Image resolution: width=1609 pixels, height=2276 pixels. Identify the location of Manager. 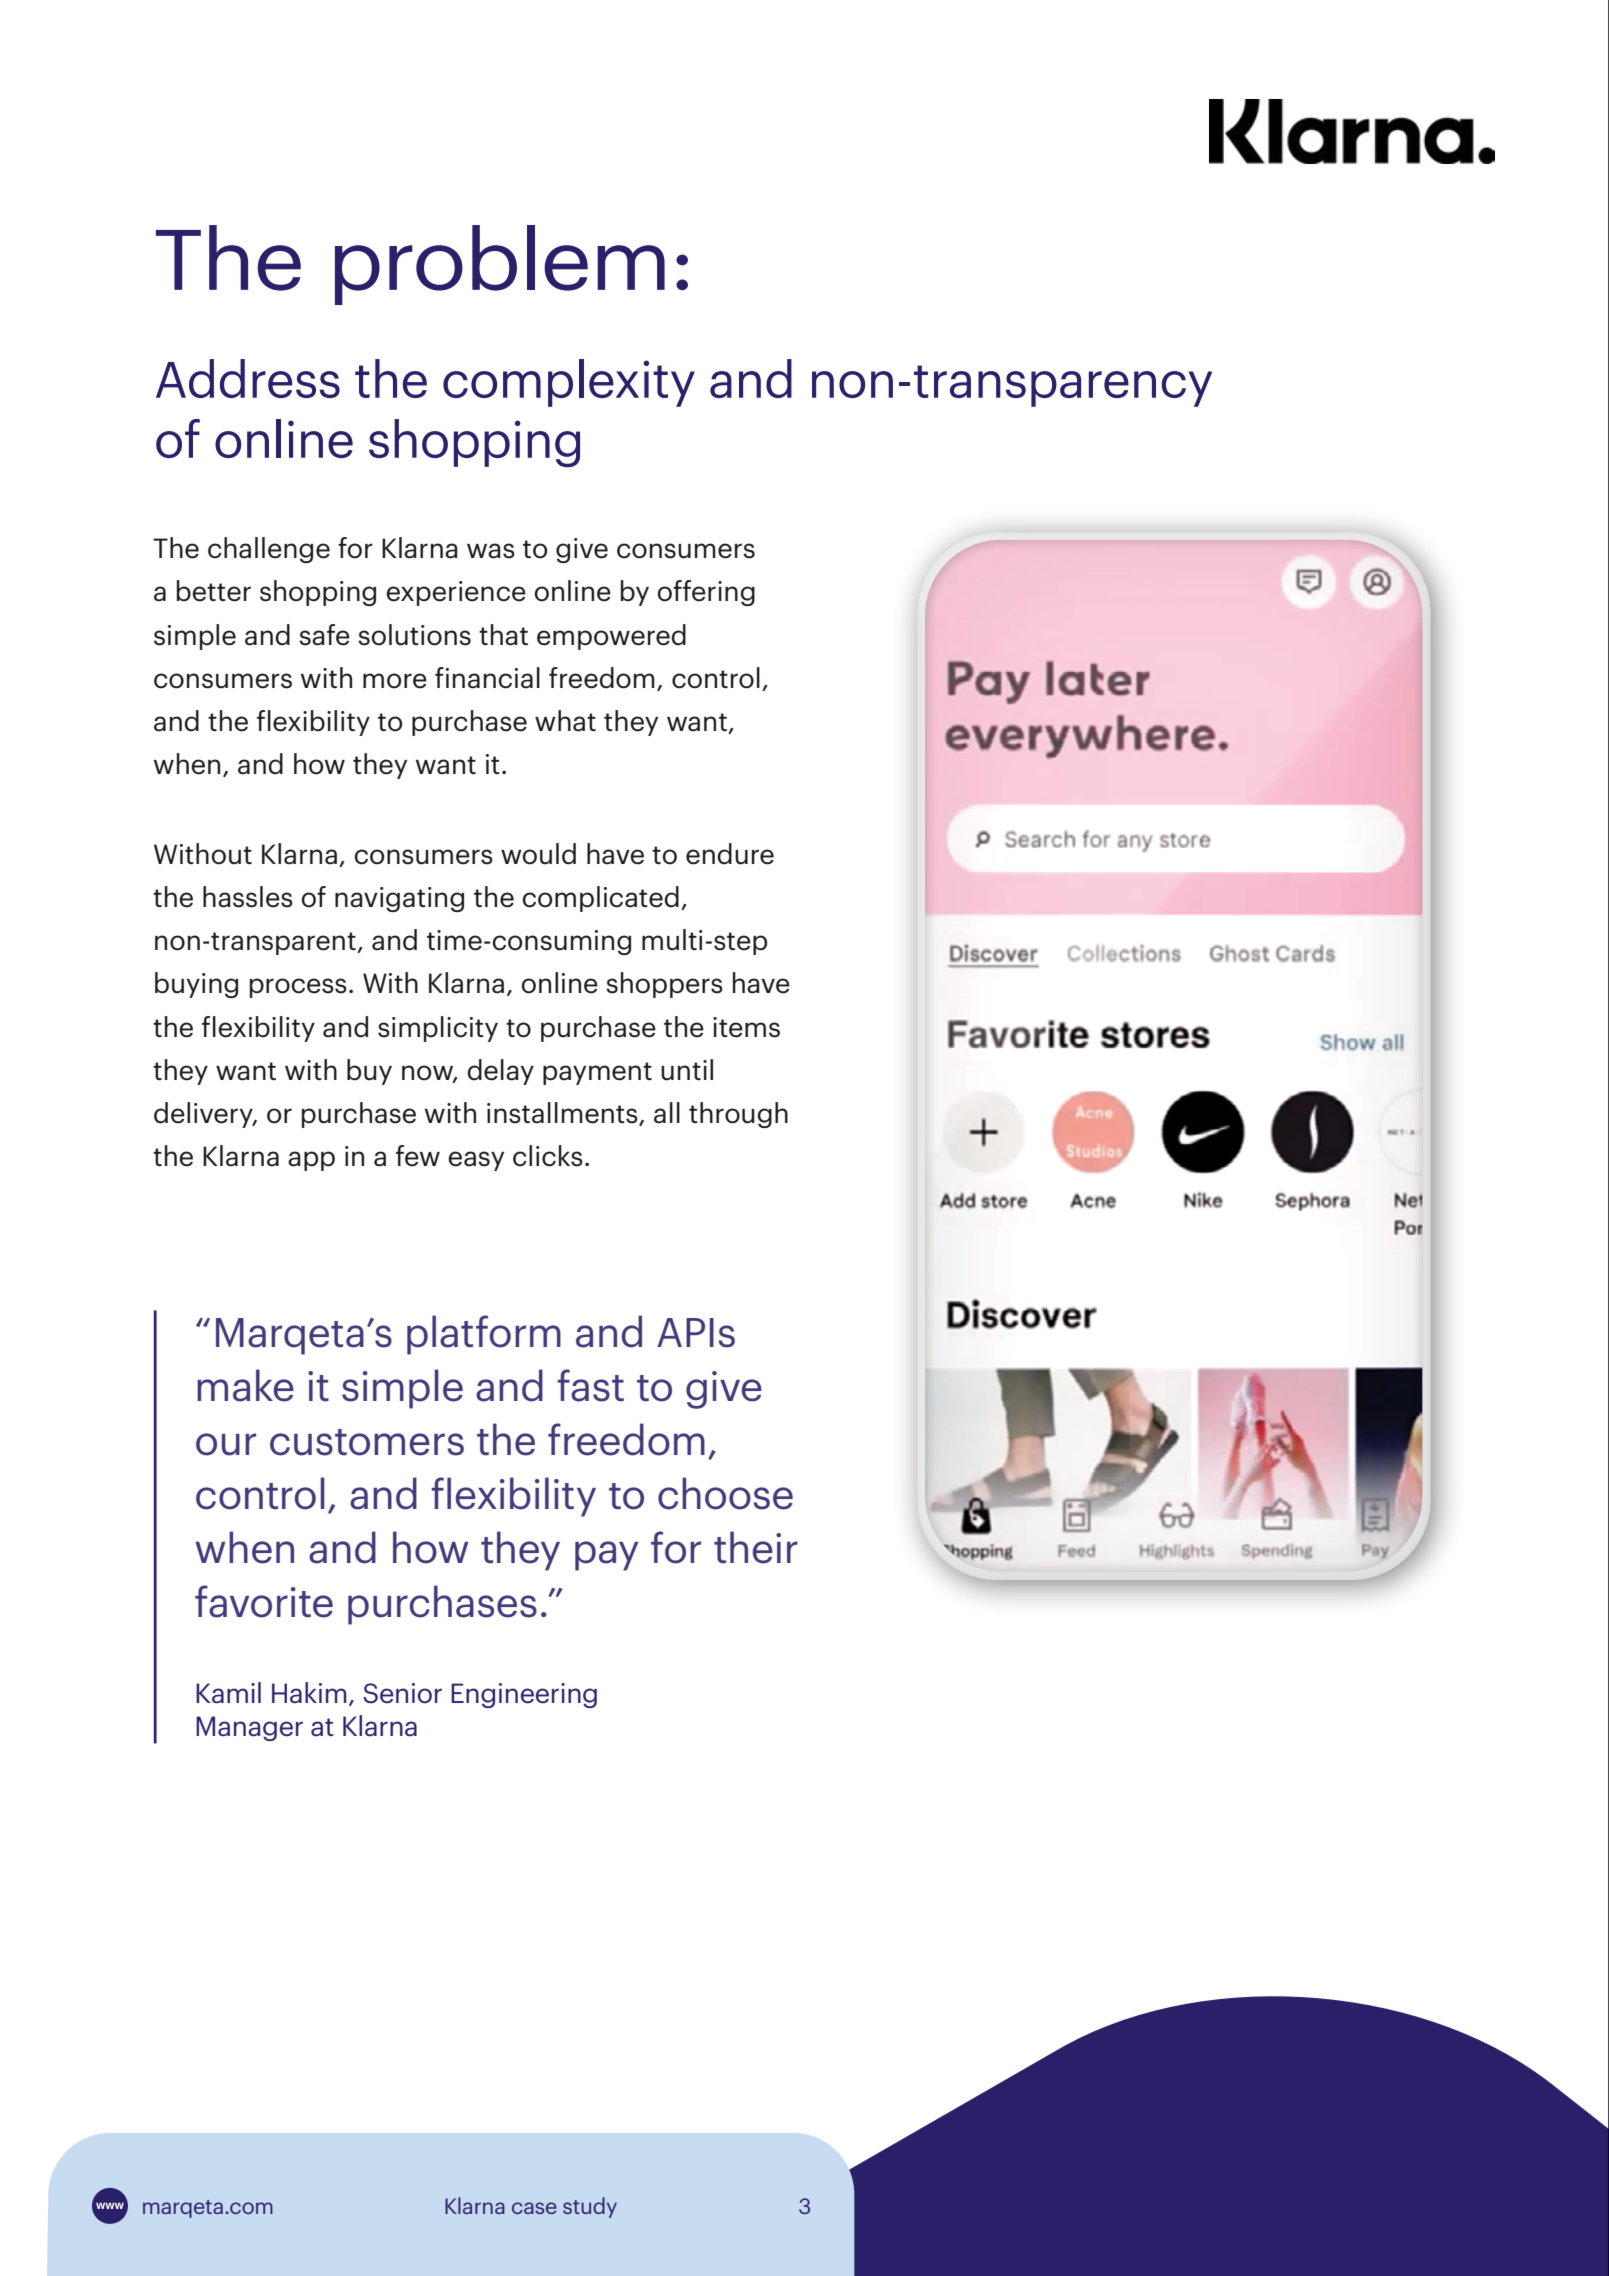
(249, 1728).
